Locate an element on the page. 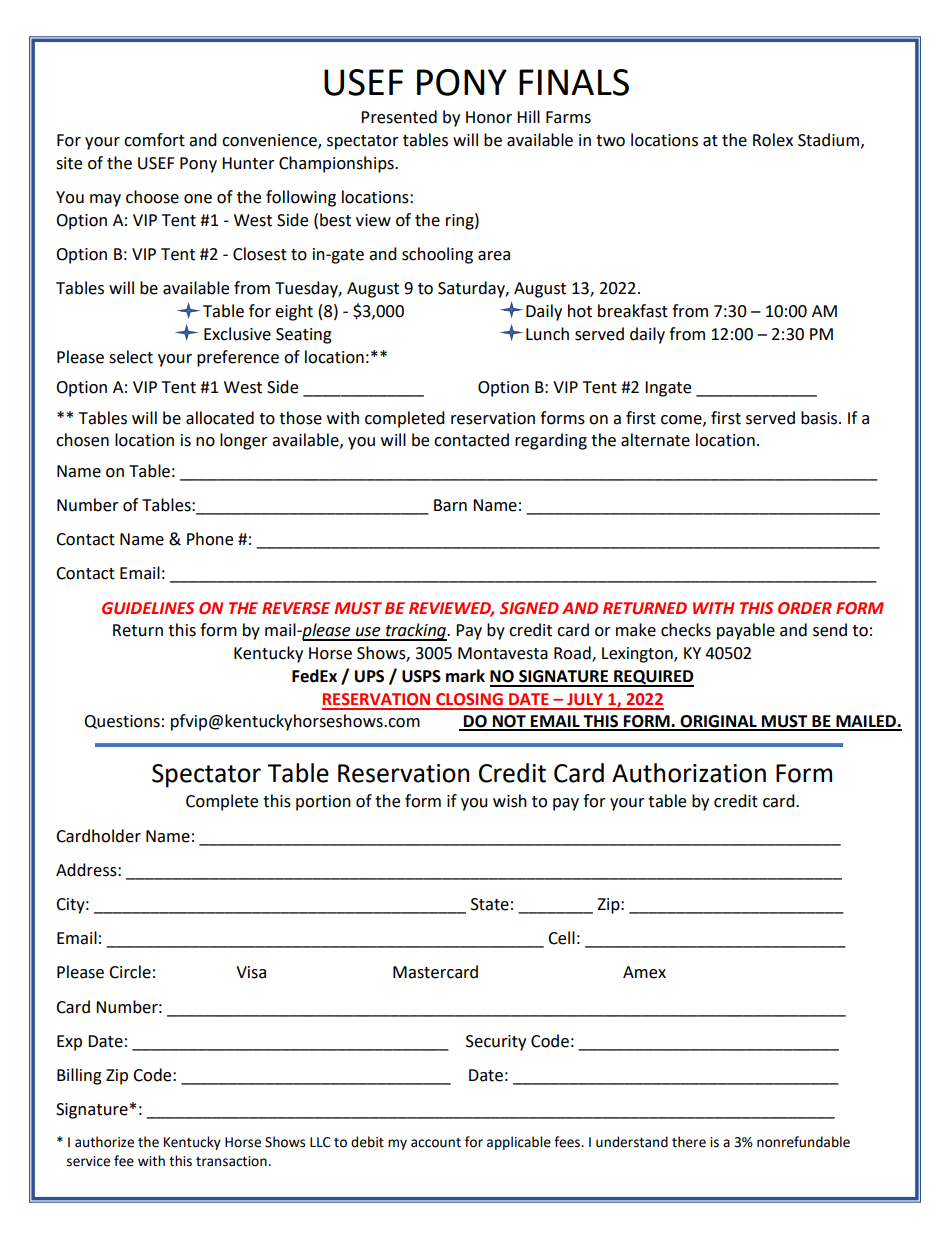 The width and height of the page is (952, 1233). account is located at coordinates (436, 1143).
